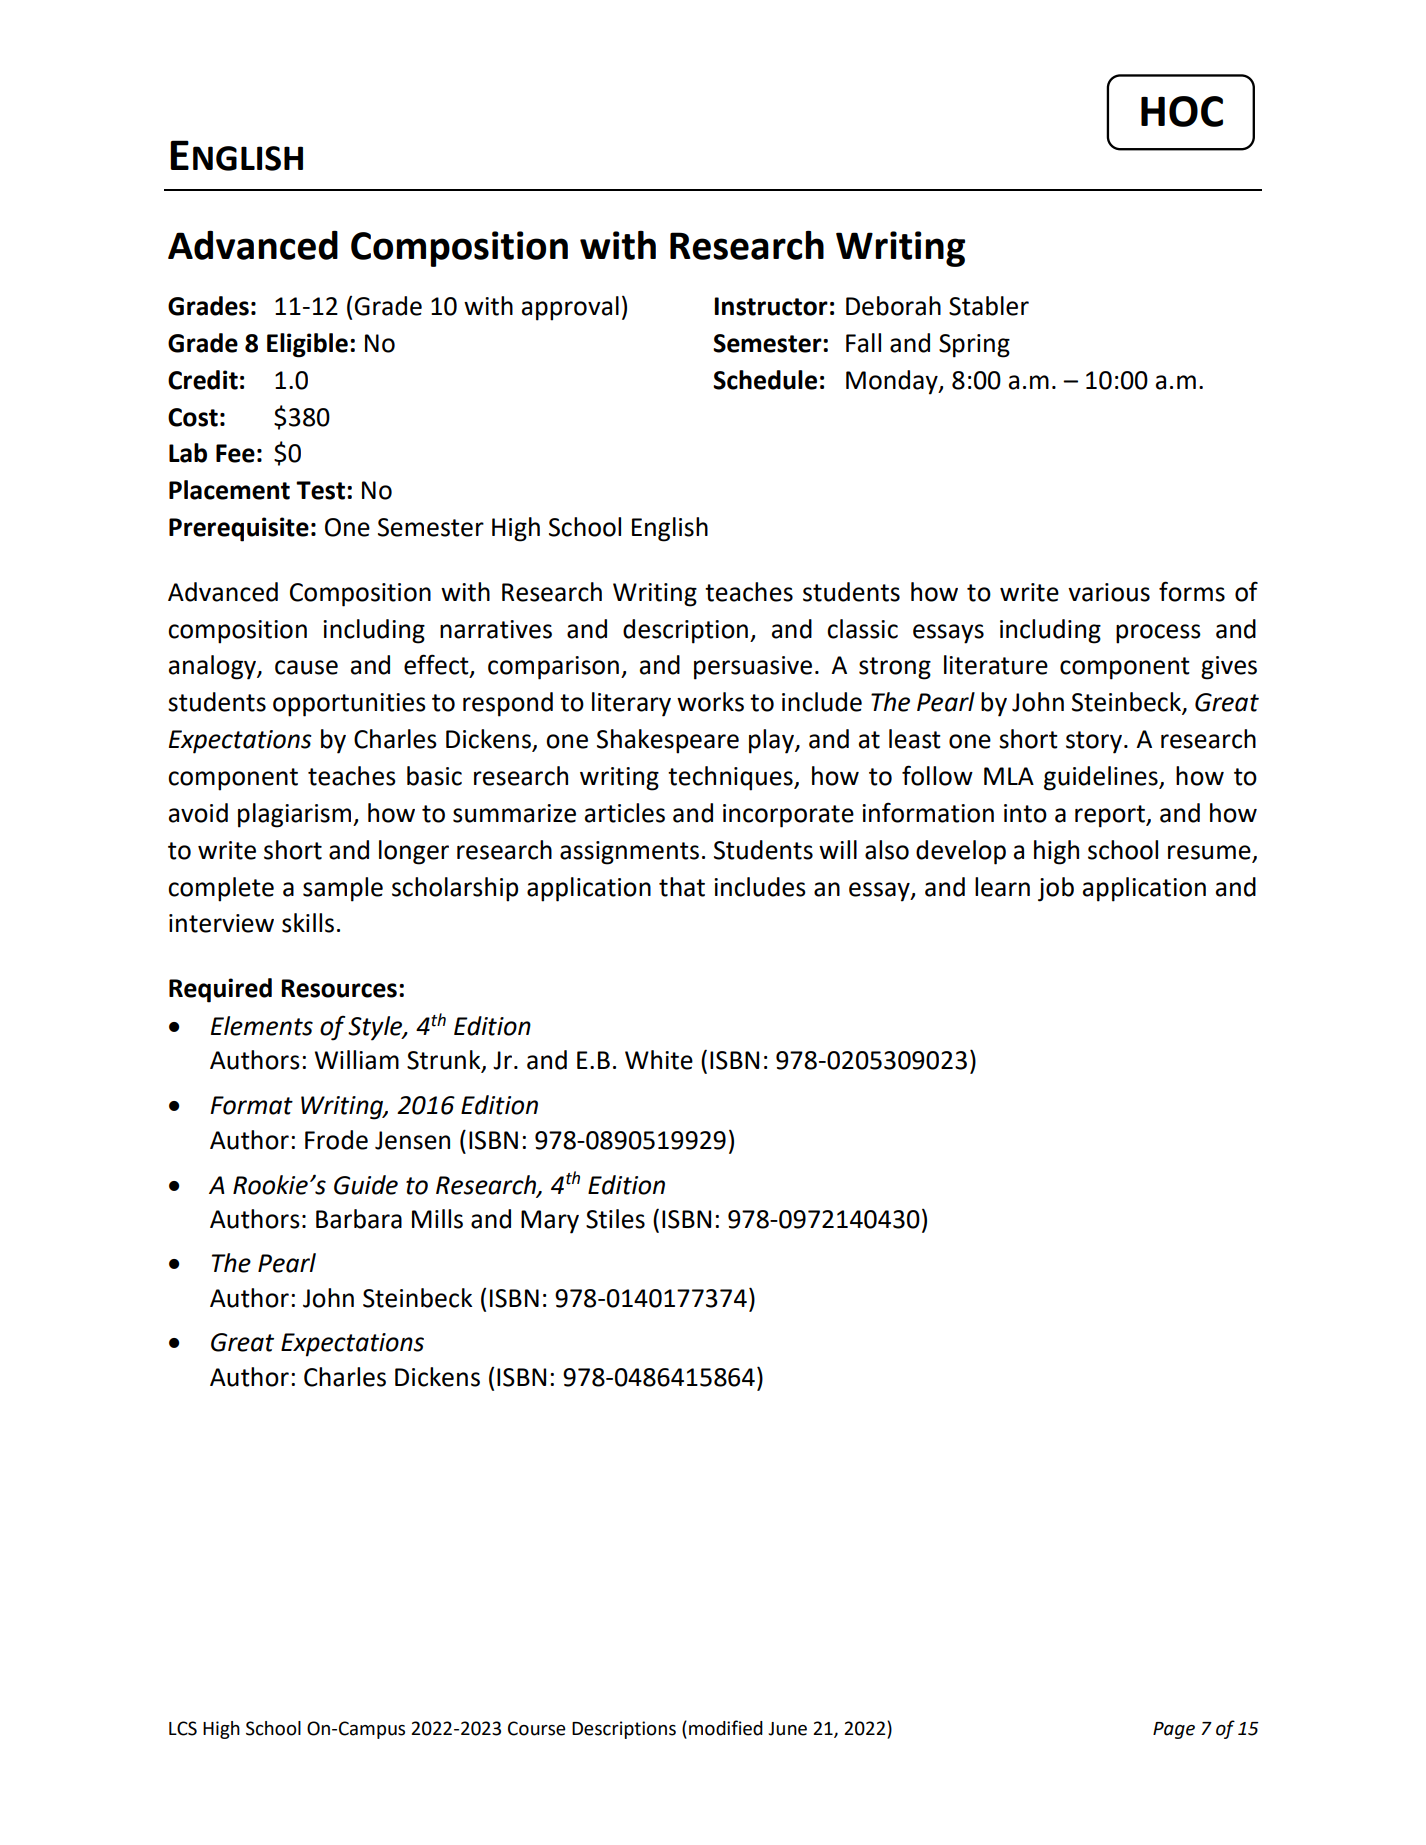 This image has width=1426, height=1845. What do you see at coordinates (615, 1219) in the image?
I see `Stiles` at bounding box center [615, 1219].
